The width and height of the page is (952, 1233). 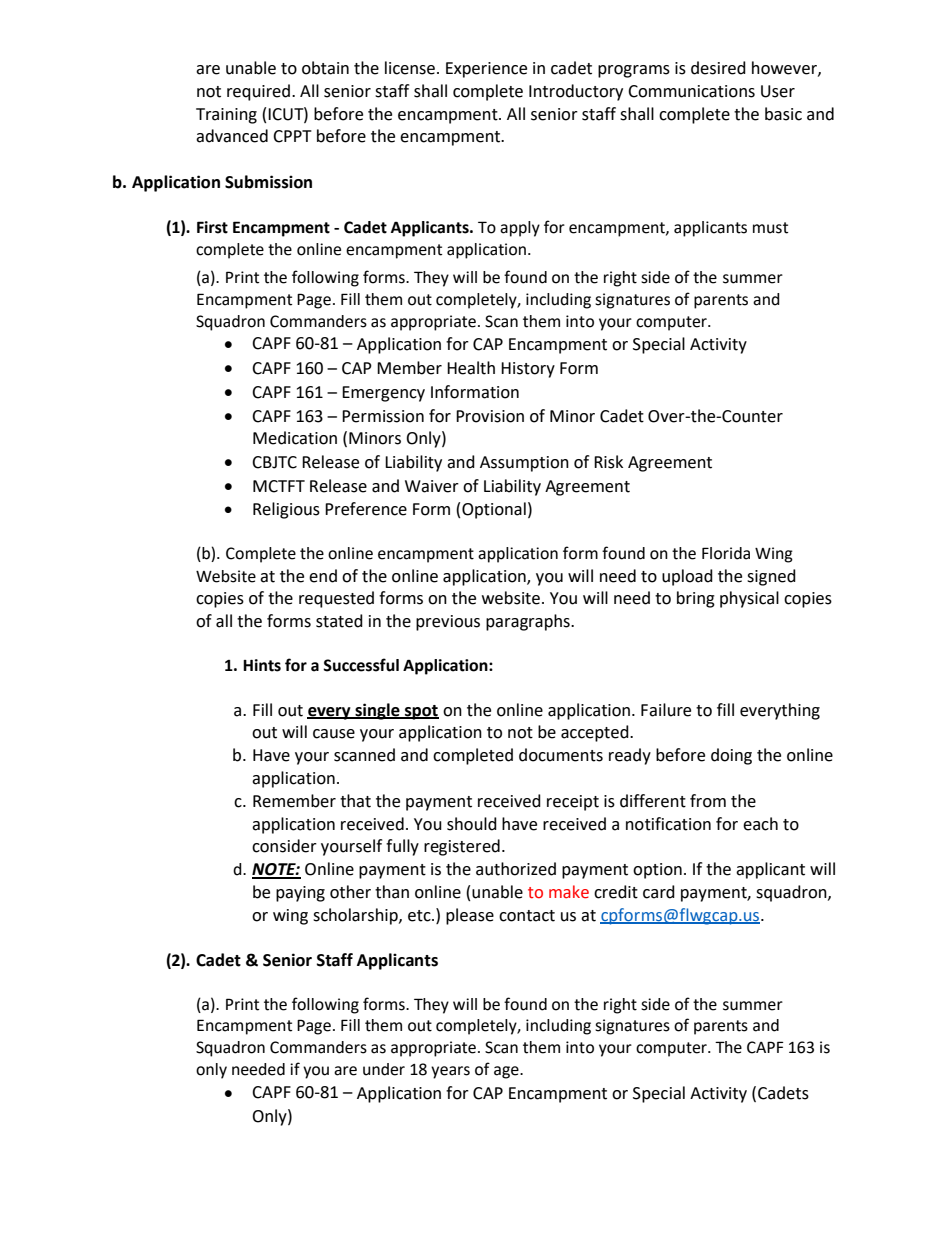 I want to click on Florida, so click(x=726, y=553).
